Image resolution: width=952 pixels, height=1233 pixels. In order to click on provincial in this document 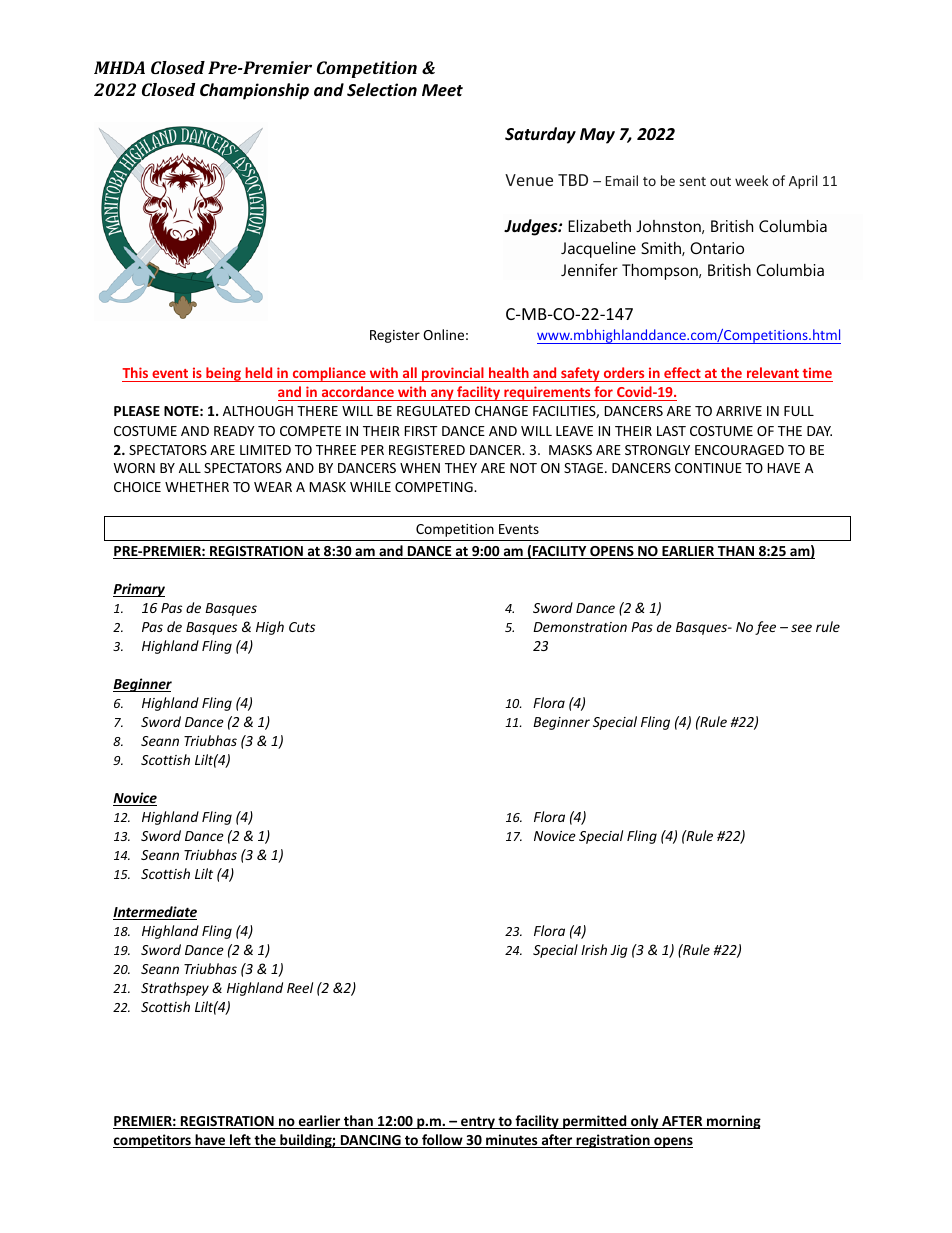, I will do `click(453, 374)`.
